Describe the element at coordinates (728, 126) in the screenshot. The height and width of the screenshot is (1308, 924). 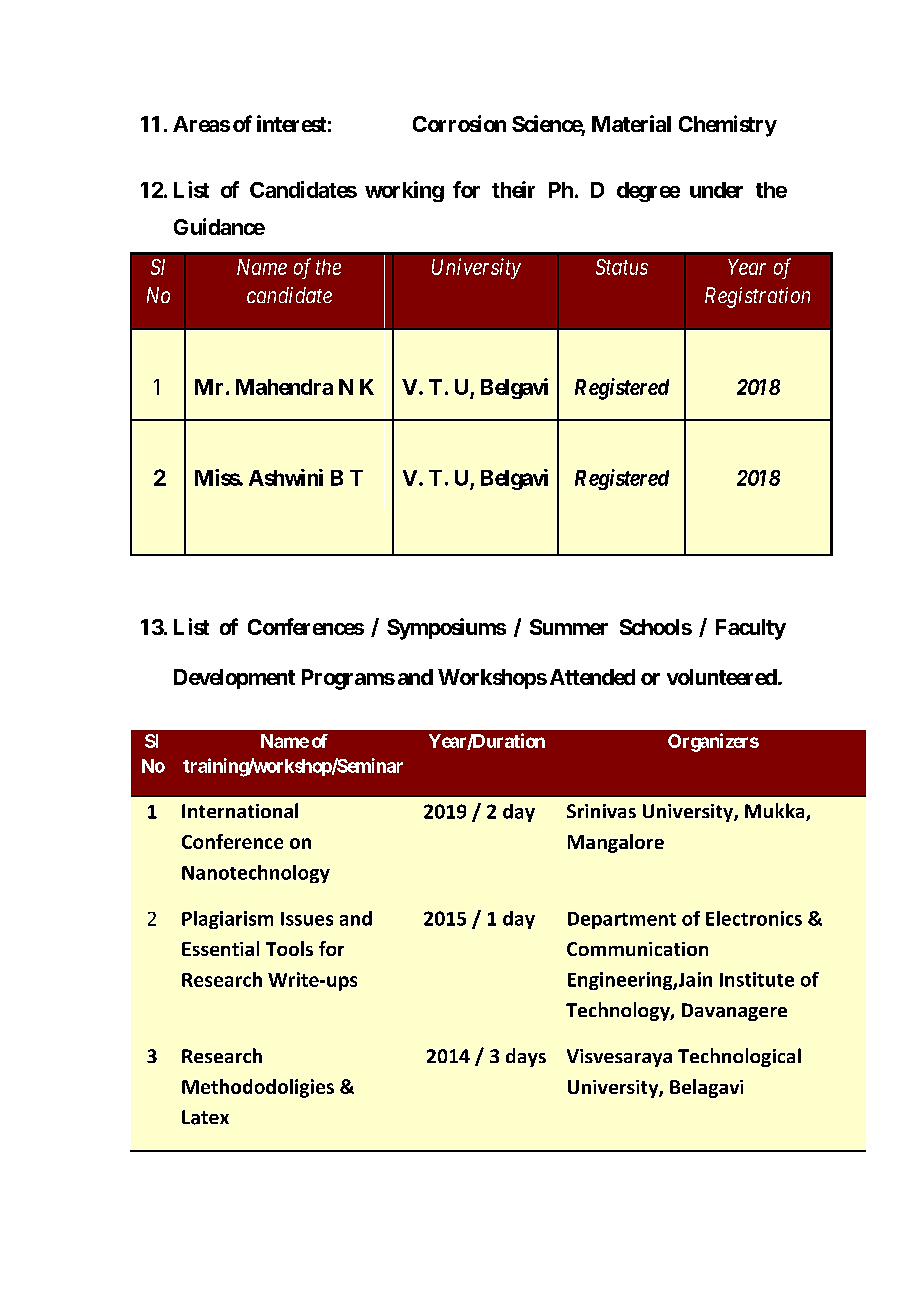
I see `Chemistry` at that location.
